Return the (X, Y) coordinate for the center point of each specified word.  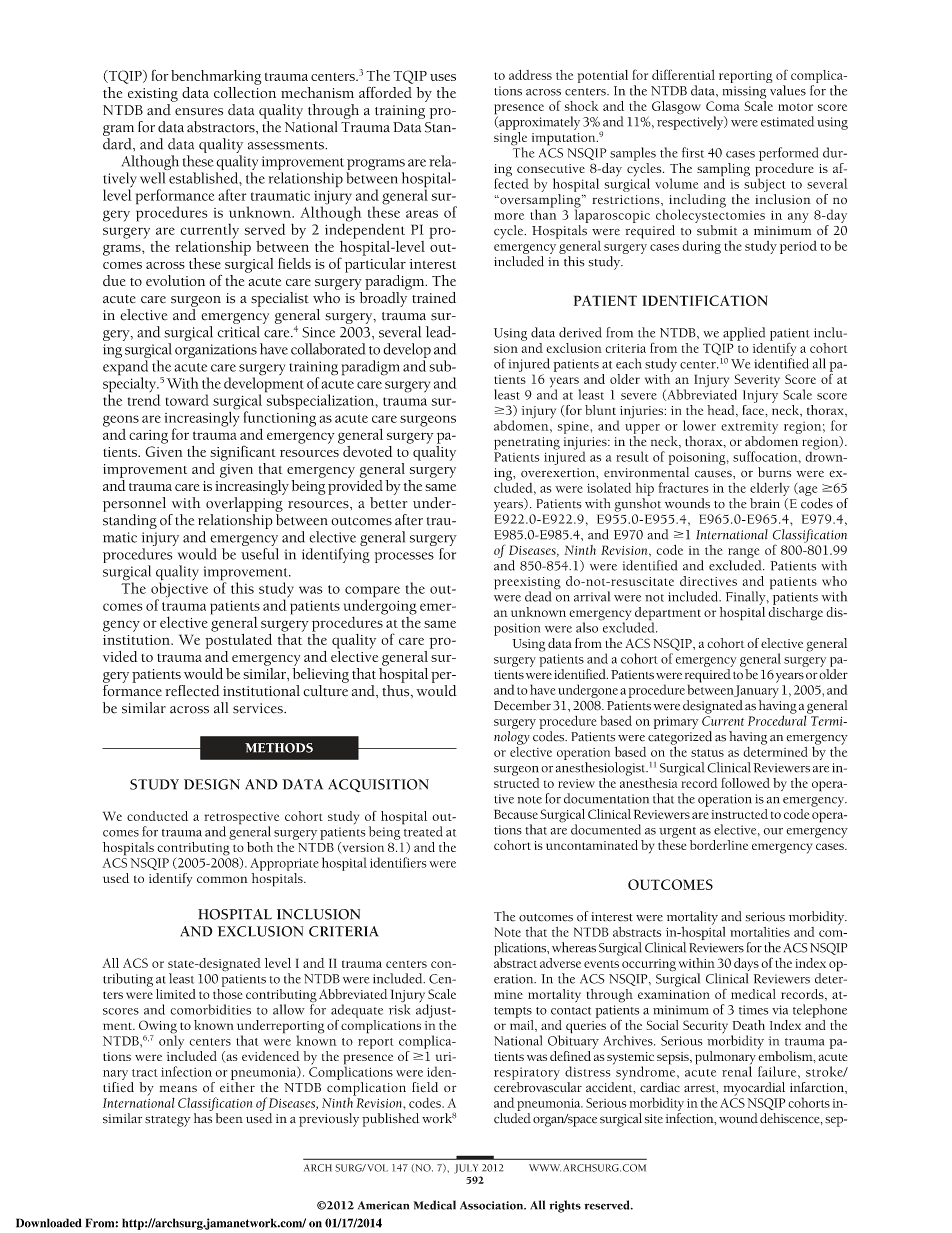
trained (434, 298)
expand (125, 369)
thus (397, 692)
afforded (385, 92)
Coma (723, 106)
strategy (168, 1121)
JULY (466, 1169)
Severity (757, 382)
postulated (238, 640)
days (746, 966)
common (222, 879)
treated (422, 830)
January (756, 691)
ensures (199, 112)
